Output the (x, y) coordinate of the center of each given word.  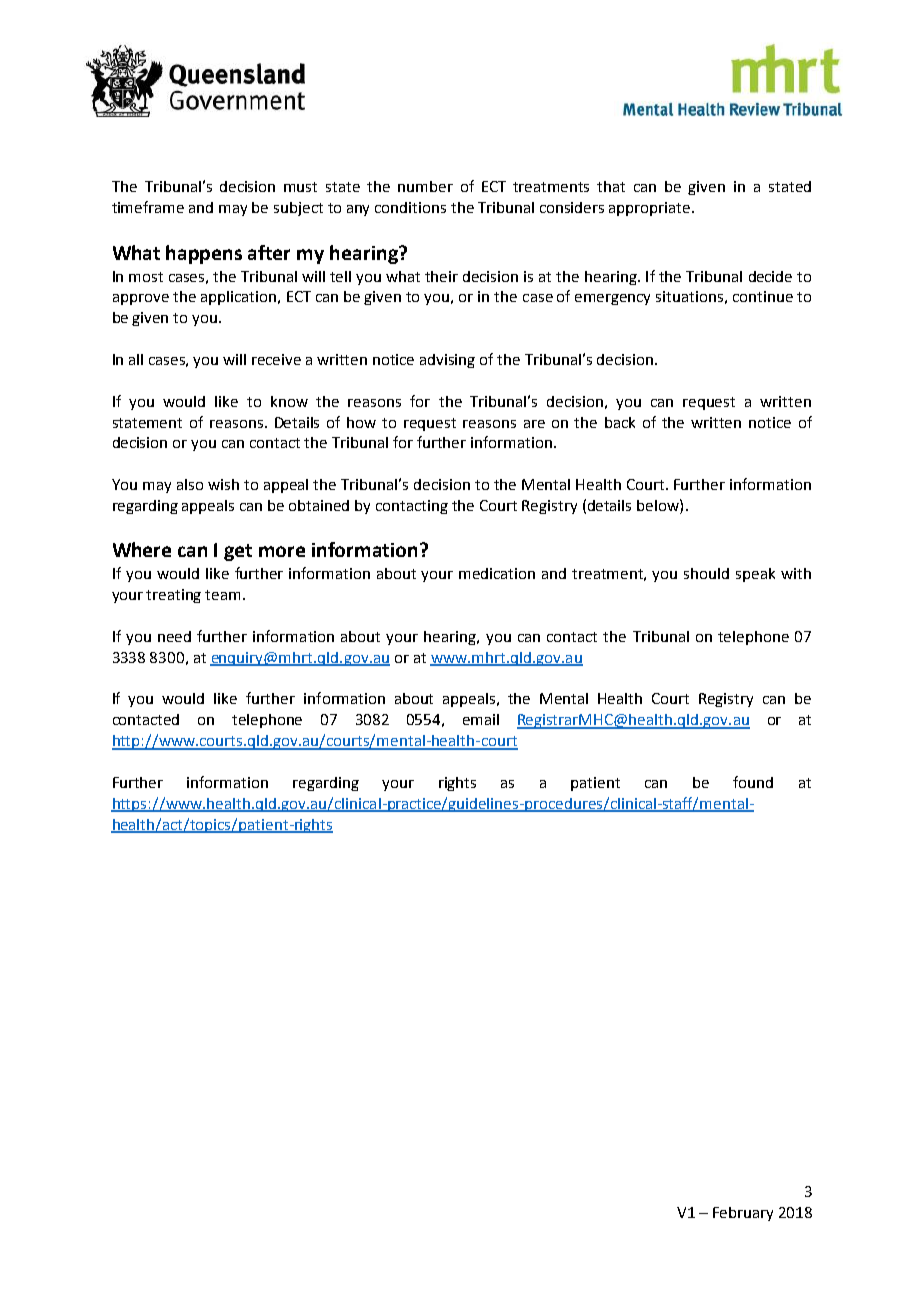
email (481, 719)
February (743, 1214)
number (425, 186)
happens (204, 254)
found (753, 782)
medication (497, 573)
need (174, 636)
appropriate (651, 209)
